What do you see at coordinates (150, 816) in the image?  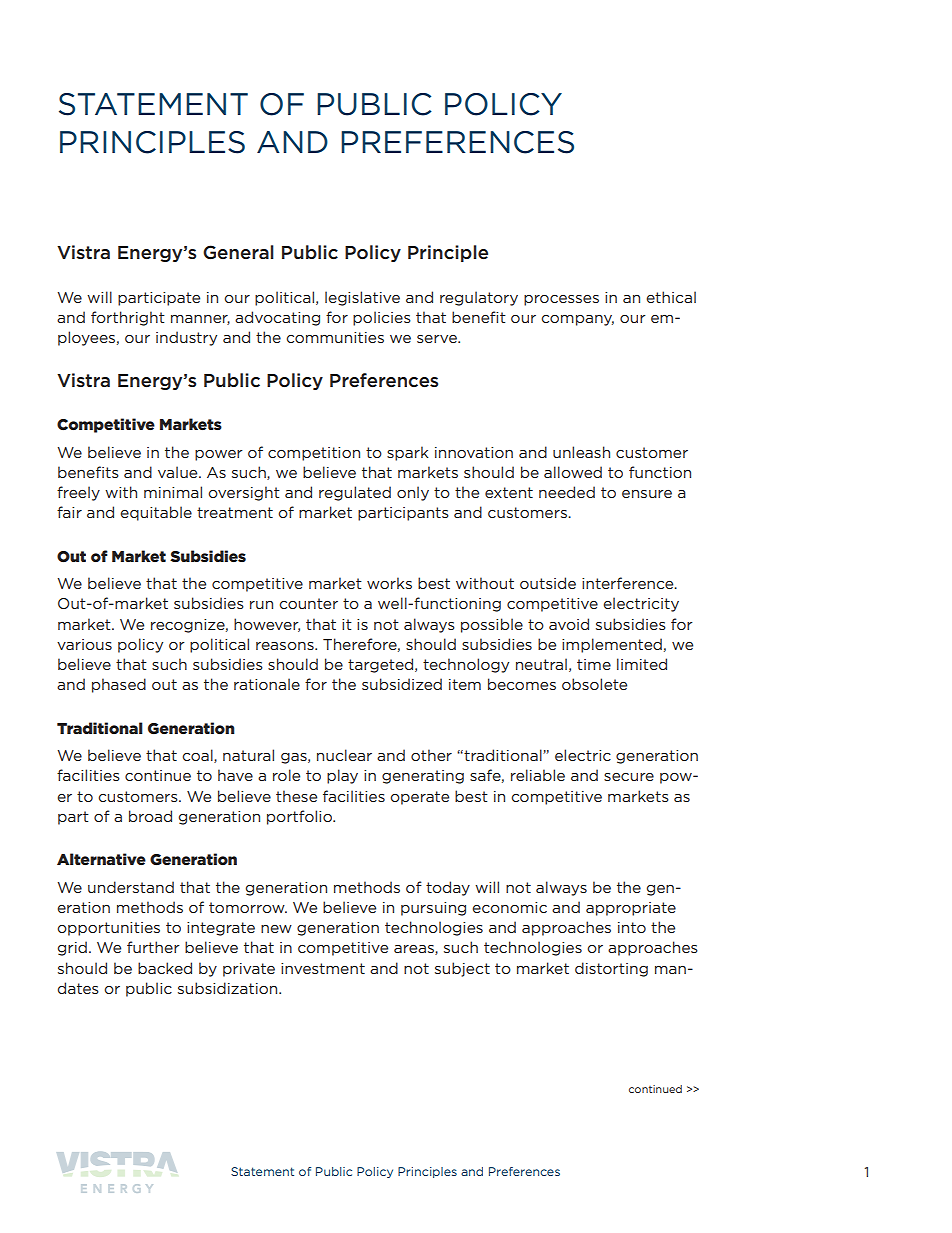 I see `broad` at bounding box center [150, 816].
